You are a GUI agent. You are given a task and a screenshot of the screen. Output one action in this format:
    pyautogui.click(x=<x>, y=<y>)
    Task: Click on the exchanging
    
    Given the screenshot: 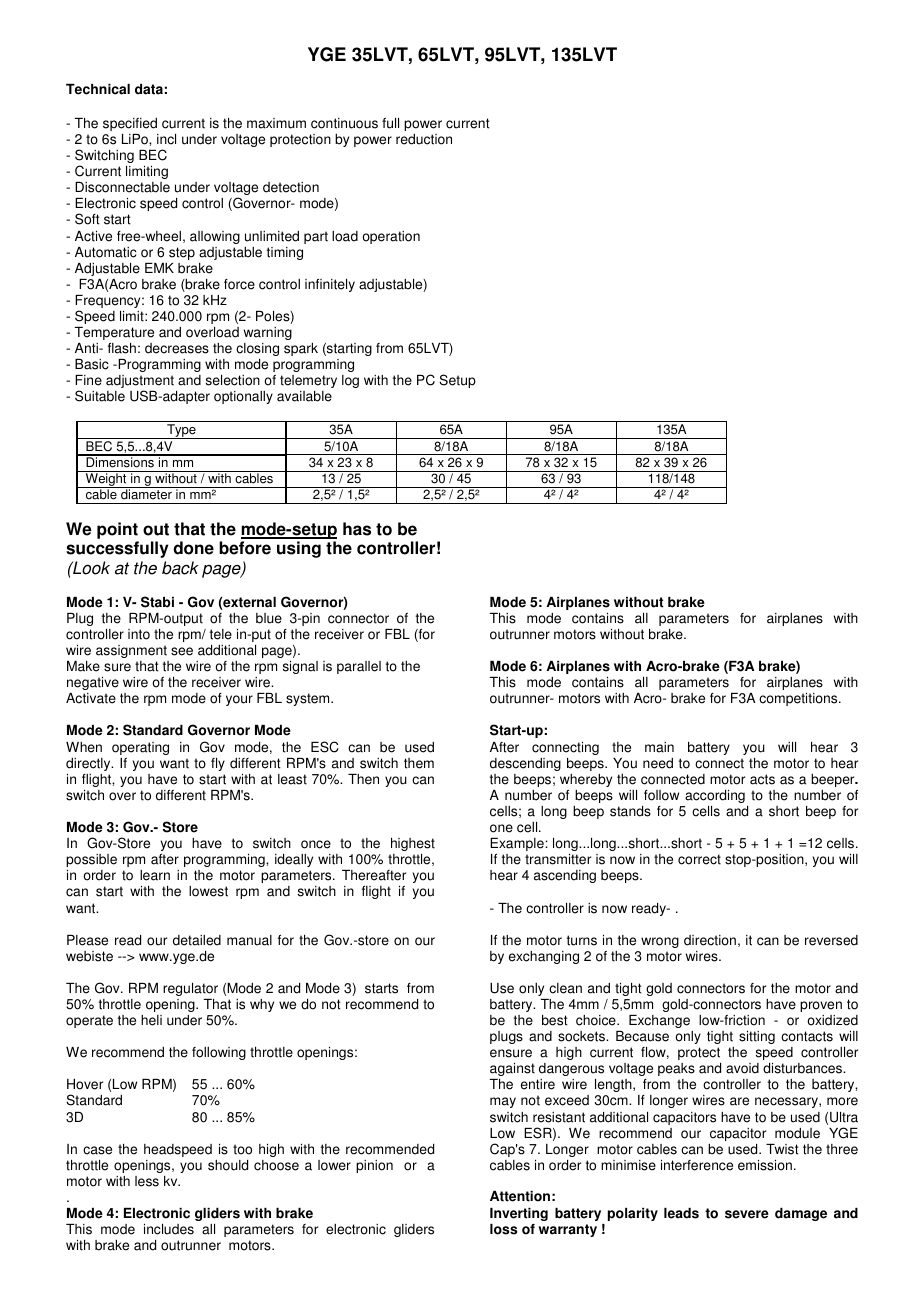 What is the action you would take?
    pyautogui.click(x=544, y=957)
